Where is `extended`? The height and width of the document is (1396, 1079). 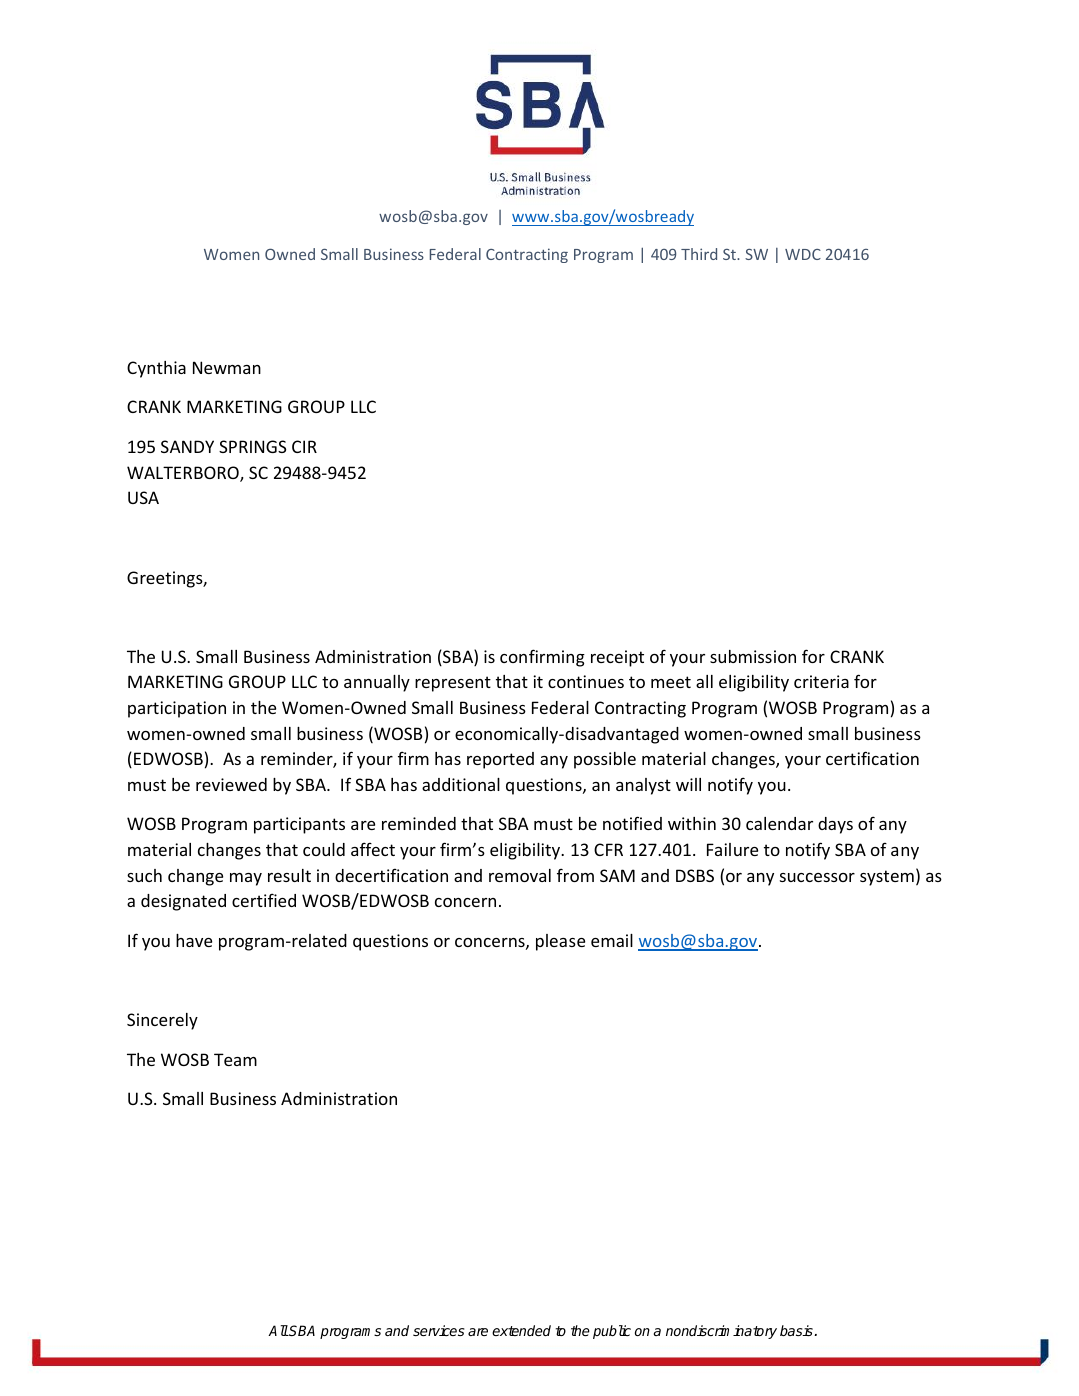
extended is located at coordinates (521, 1330).
